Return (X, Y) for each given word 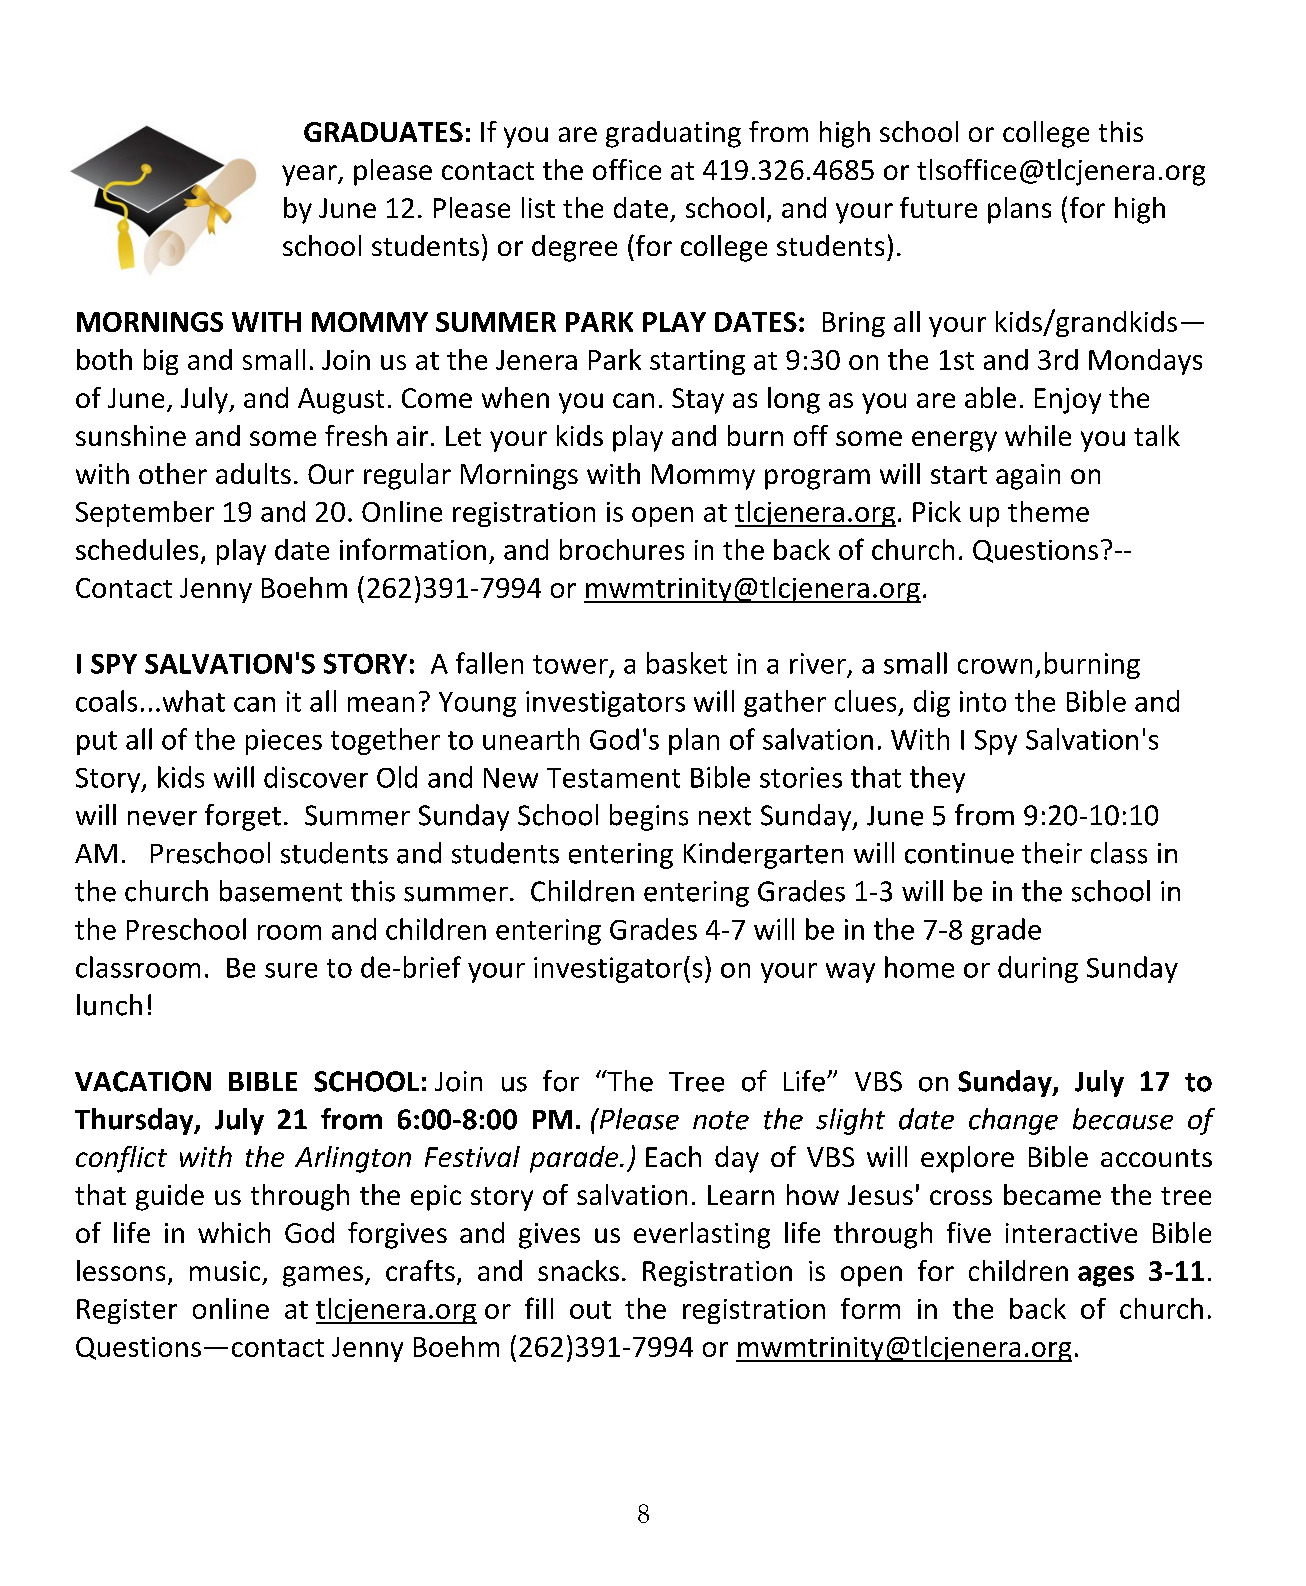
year (310, 175)
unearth (531, 739)
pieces (284, 742)
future (938, 207)
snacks (578, 1270)
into (983, 701)
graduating (673, 134)
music (225, 1271)
